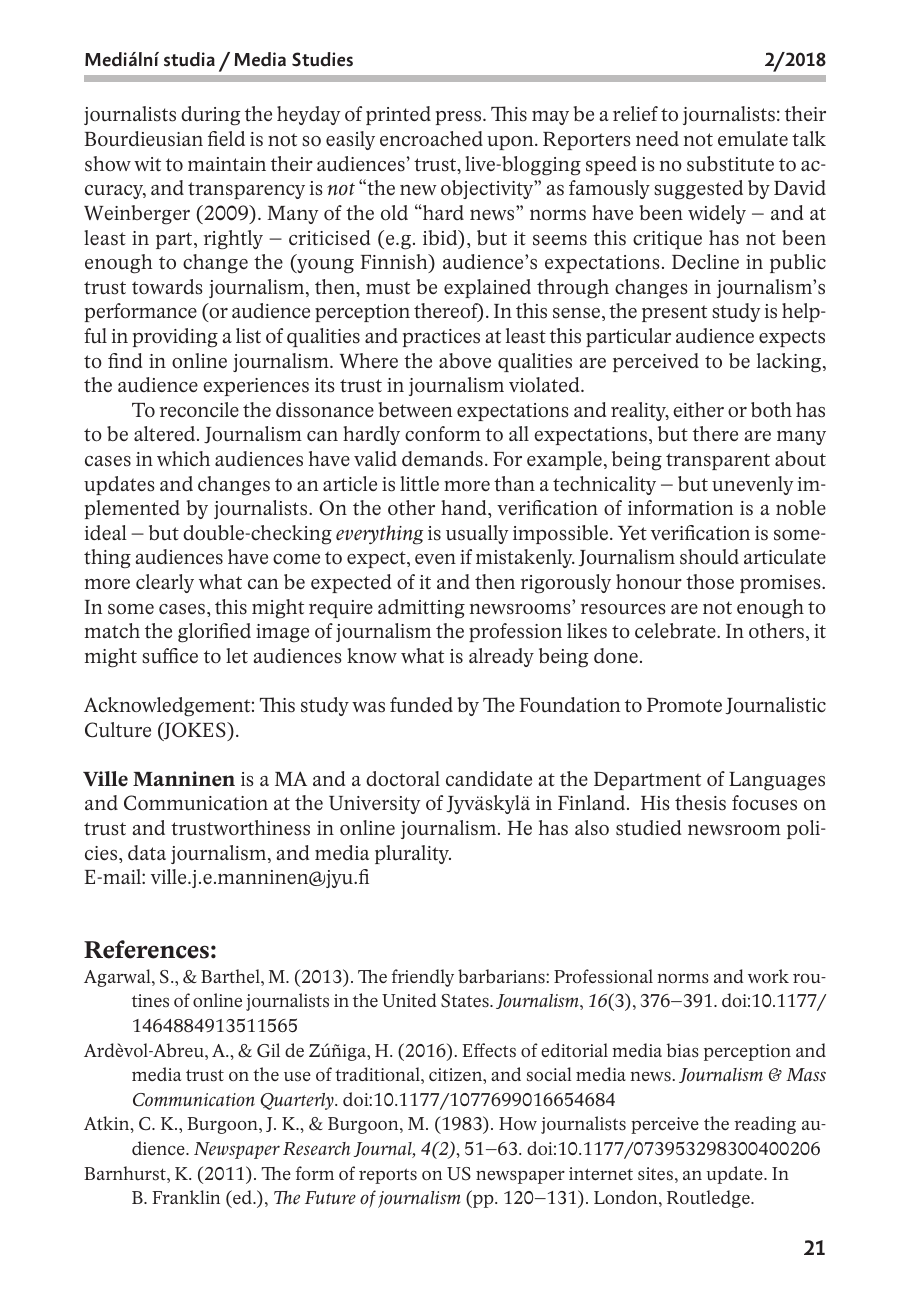 This page has height=1316, width=921. I want to click on Agarwal, so click(118, 978).
